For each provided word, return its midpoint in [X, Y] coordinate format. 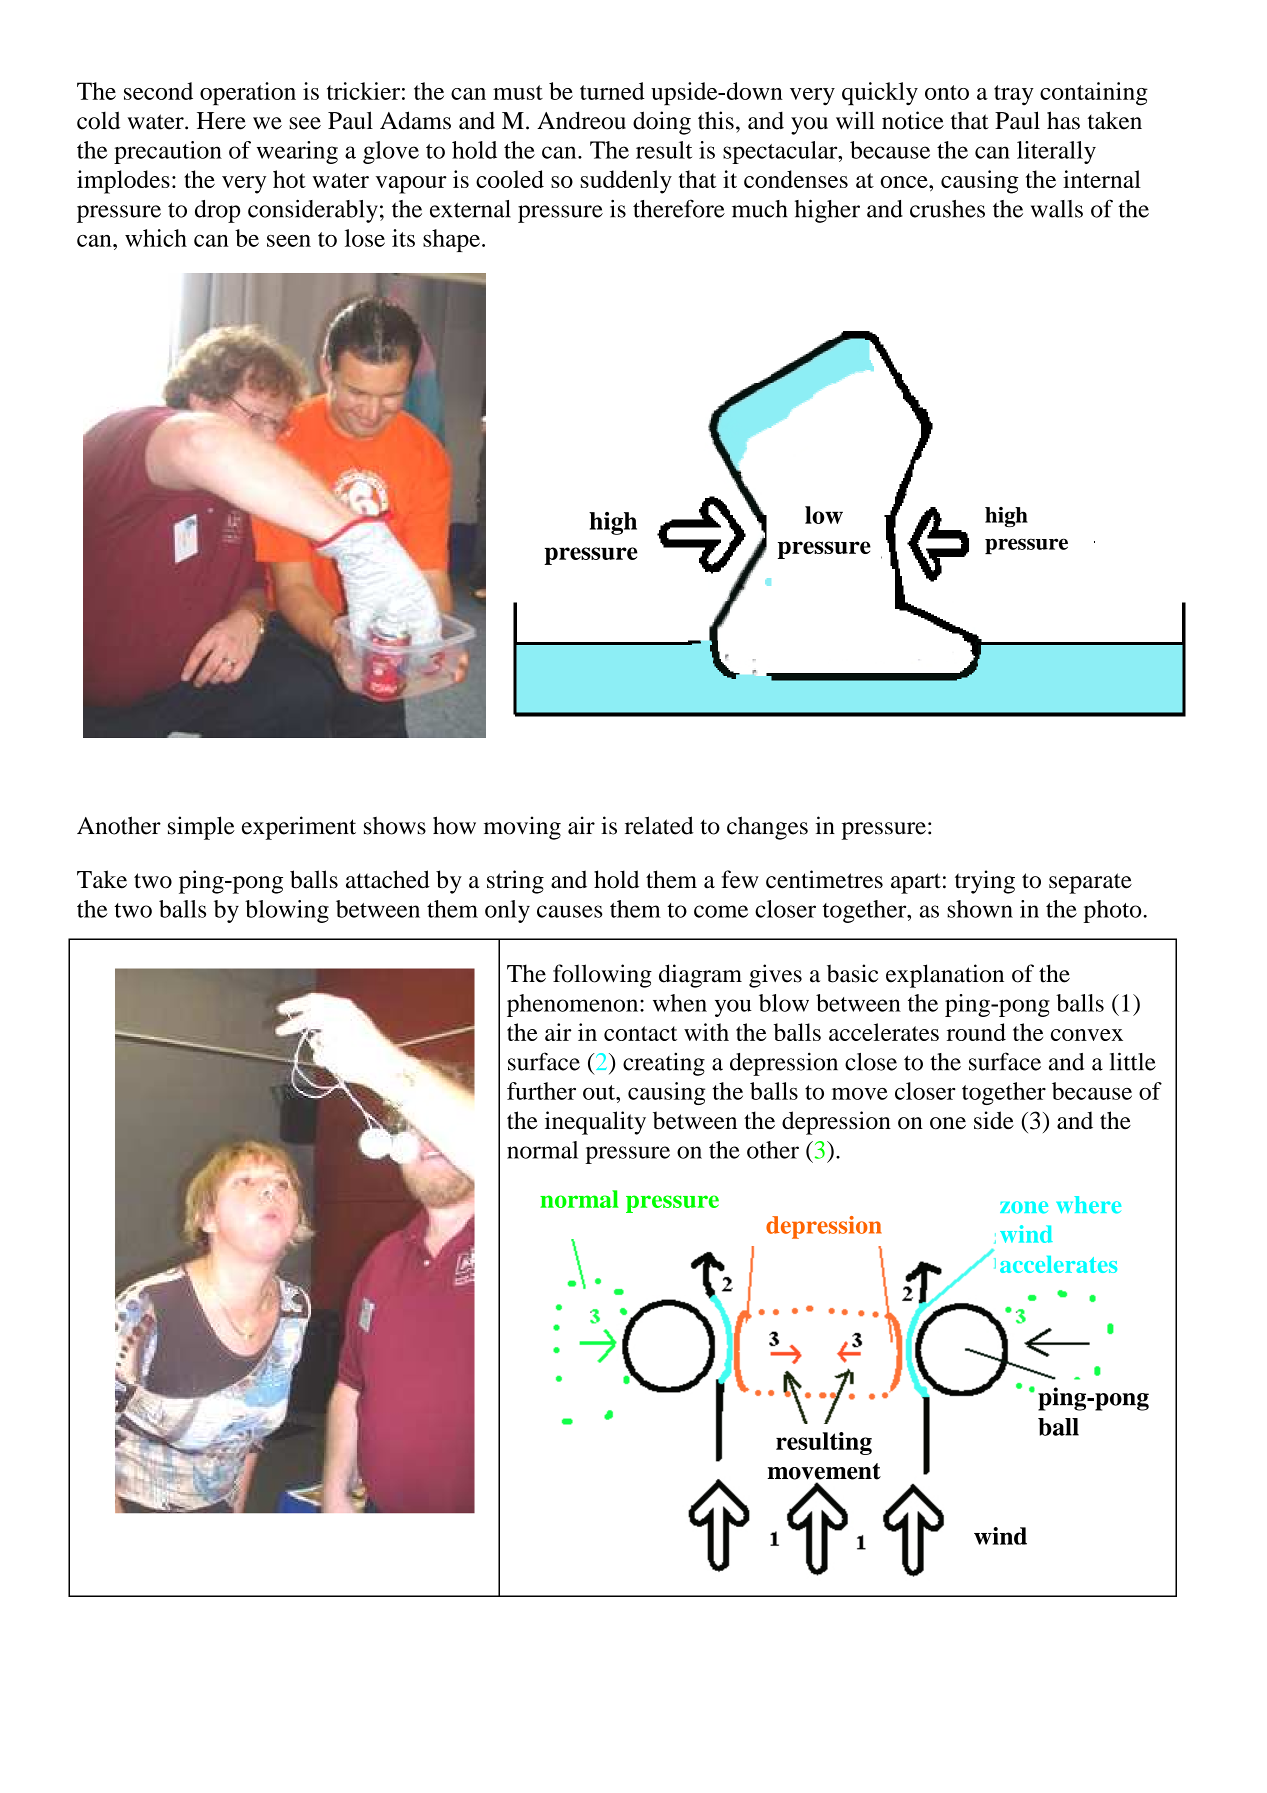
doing [662, 123]
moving [522, 828]
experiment [299, 828]
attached [388, 879]
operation [248, 94]
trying [985, 882]
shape [451, 240]
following [602, 976]
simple [201, 828]
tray [1014, 95]
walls [1057, 209]
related [659, 825]
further [541, 1091]
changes [767, 828]
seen [289, 241]
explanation [945, 976]
